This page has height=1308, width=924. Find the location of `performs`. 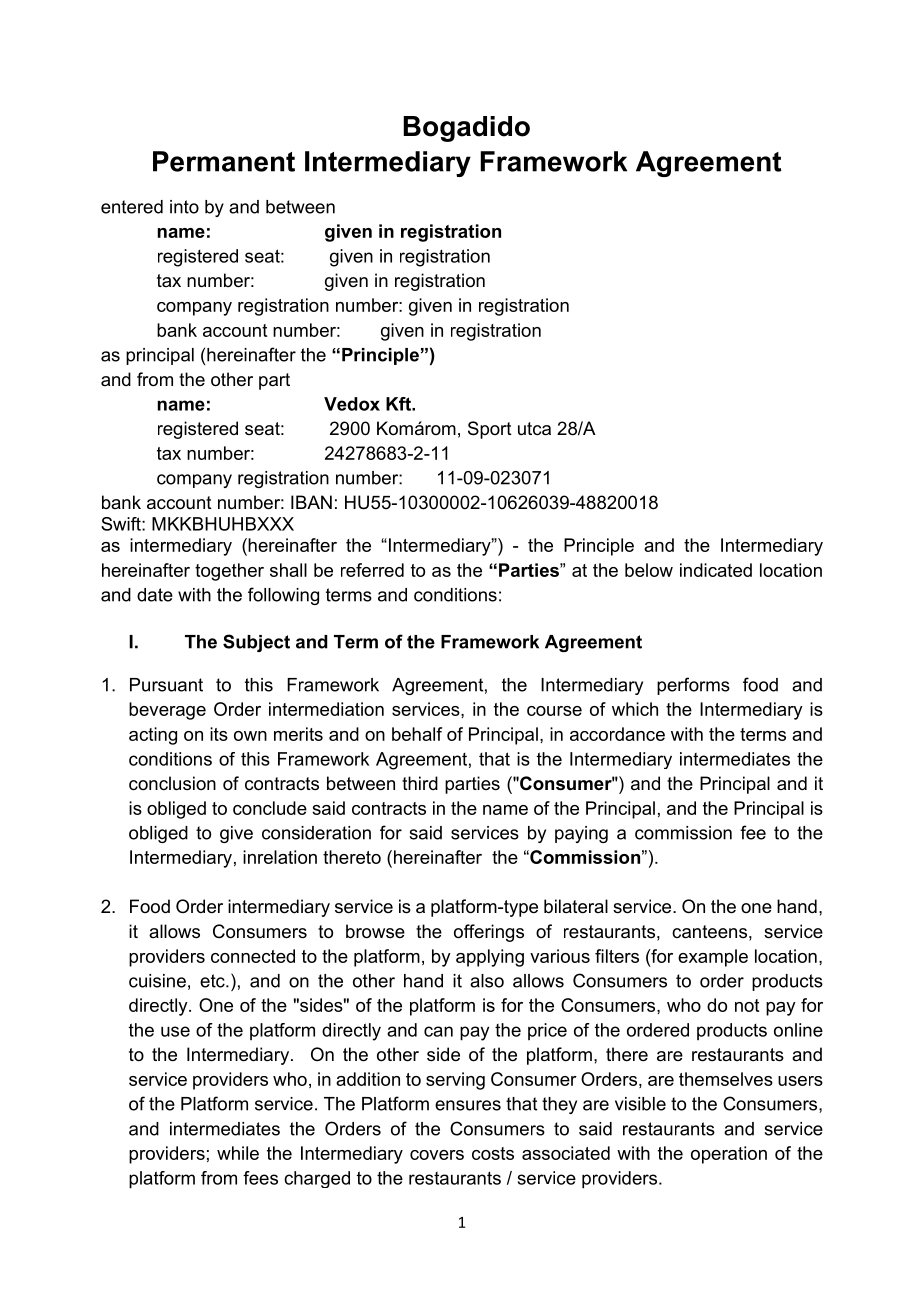

performs is located at coordinates (693, 686).
